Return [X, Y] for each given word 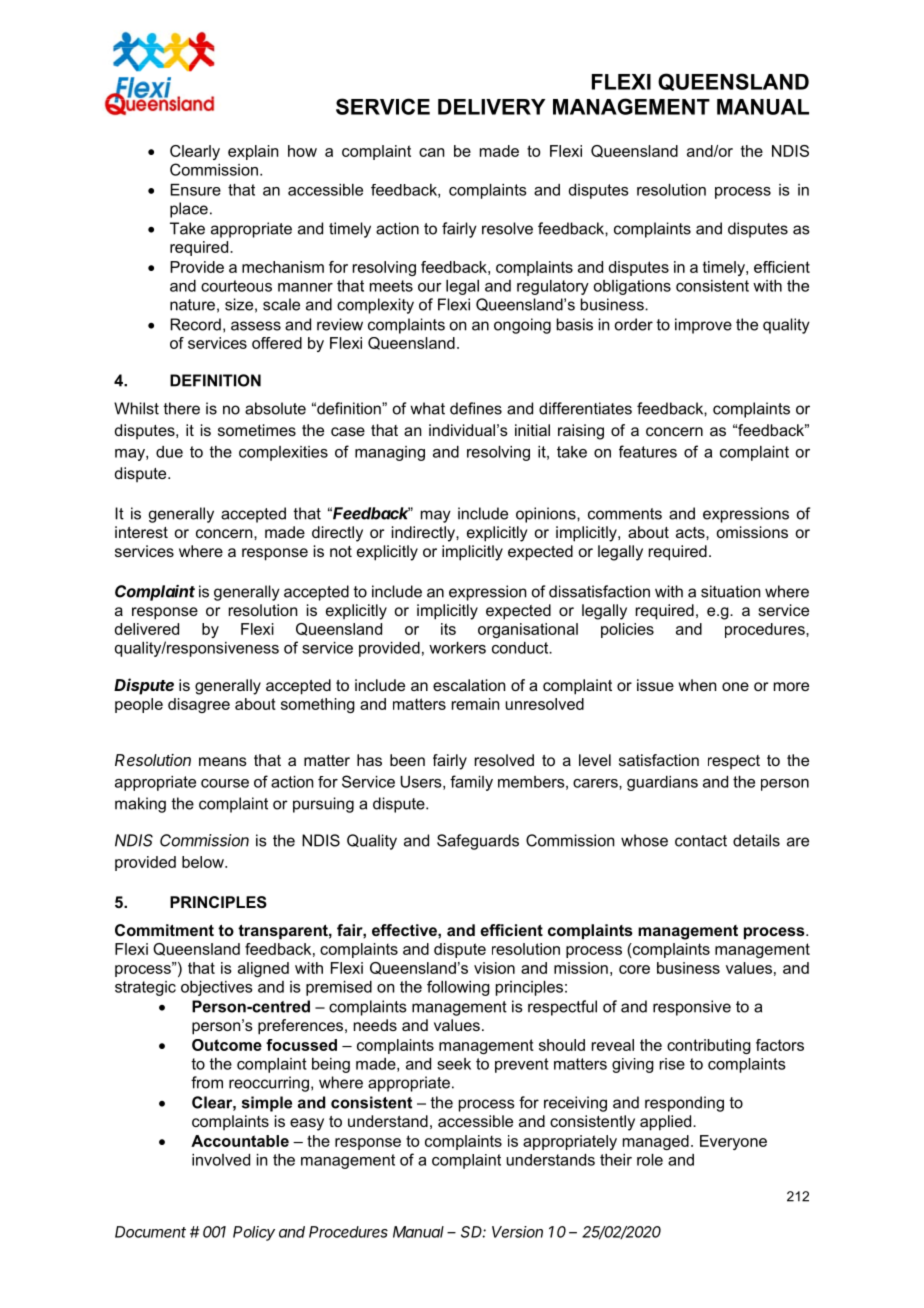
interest [141, 532]
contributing [709, 1046]
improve [703, 326]
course [225, 783]
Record [195, 324]
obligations [632, 287]
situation [730, 591]
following [458, 988]
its [448, 629]
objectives [216, 988]
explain [253, 152]
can [431, 152]
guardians [662, 783]
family [471, 783]
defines [476, 408]
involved [221, 1160]
